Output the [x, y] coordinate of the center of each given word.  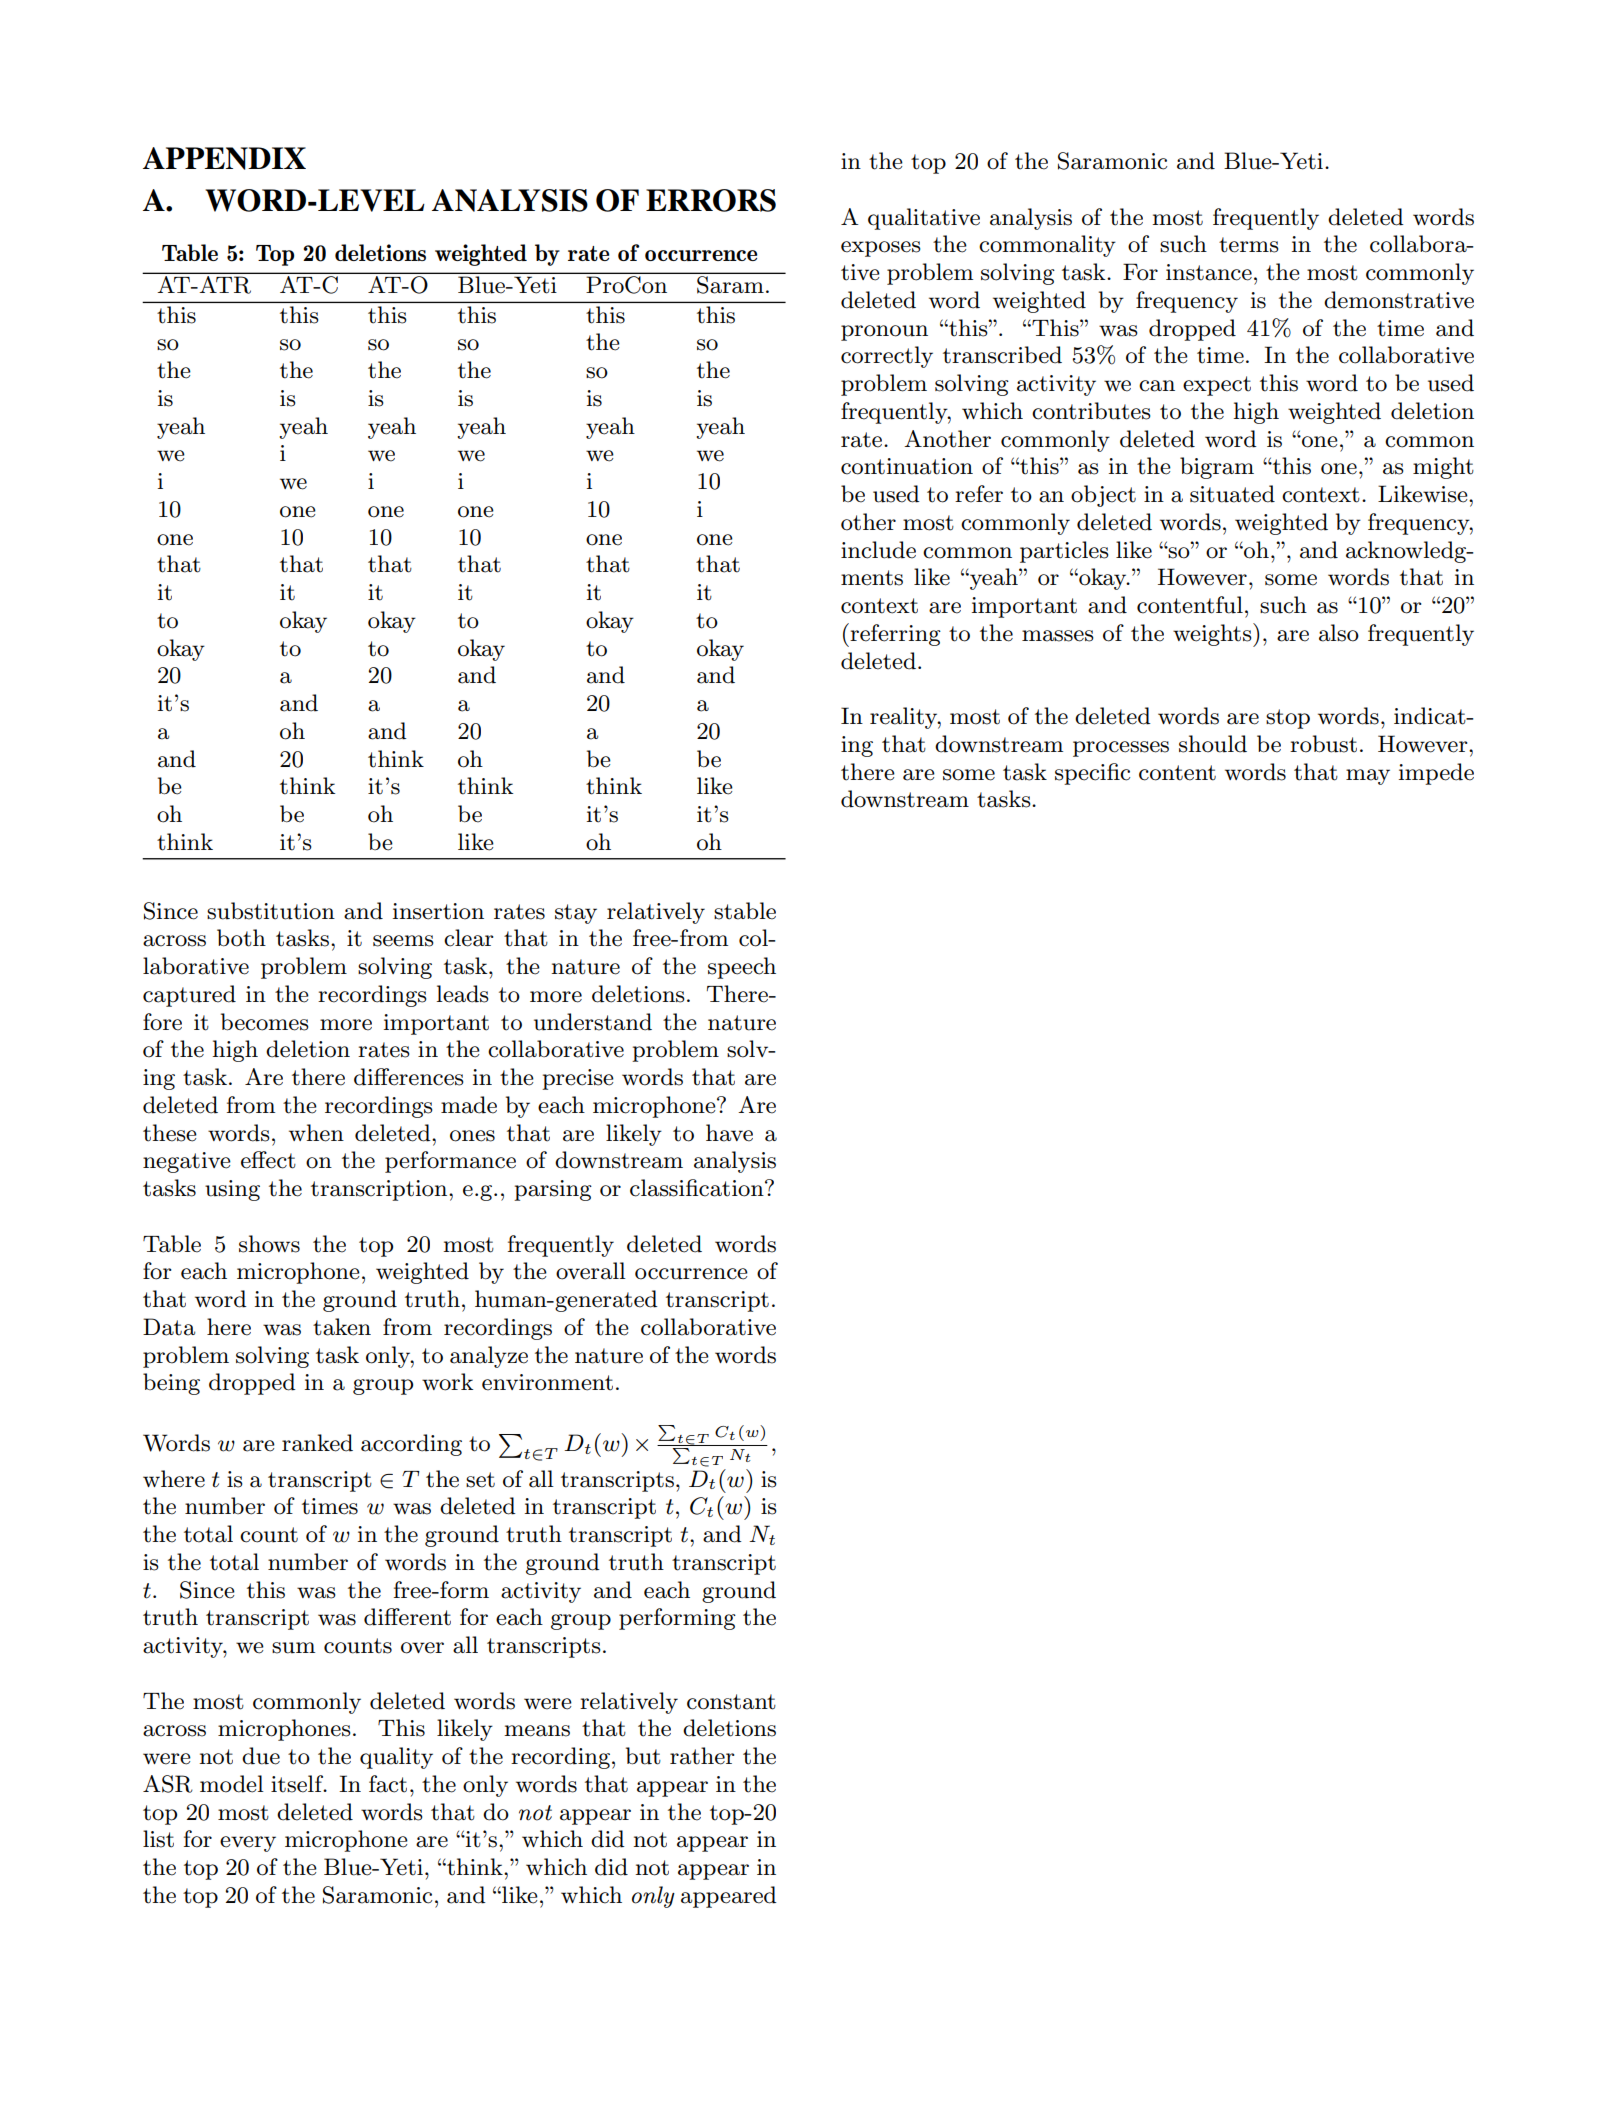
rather [702, 1756]
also [1339, 633]
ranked [317, 1443]
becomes [265, 1022]
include [878, 550]
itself [298, 1784]
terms [1249, 245]
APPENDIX [224, 158]
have [729, 1133]
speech [742, 968]
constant [731, 1702]
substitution [271, 911]
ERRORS [711, 200]
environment [547, 1382]
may [1368, 777]
